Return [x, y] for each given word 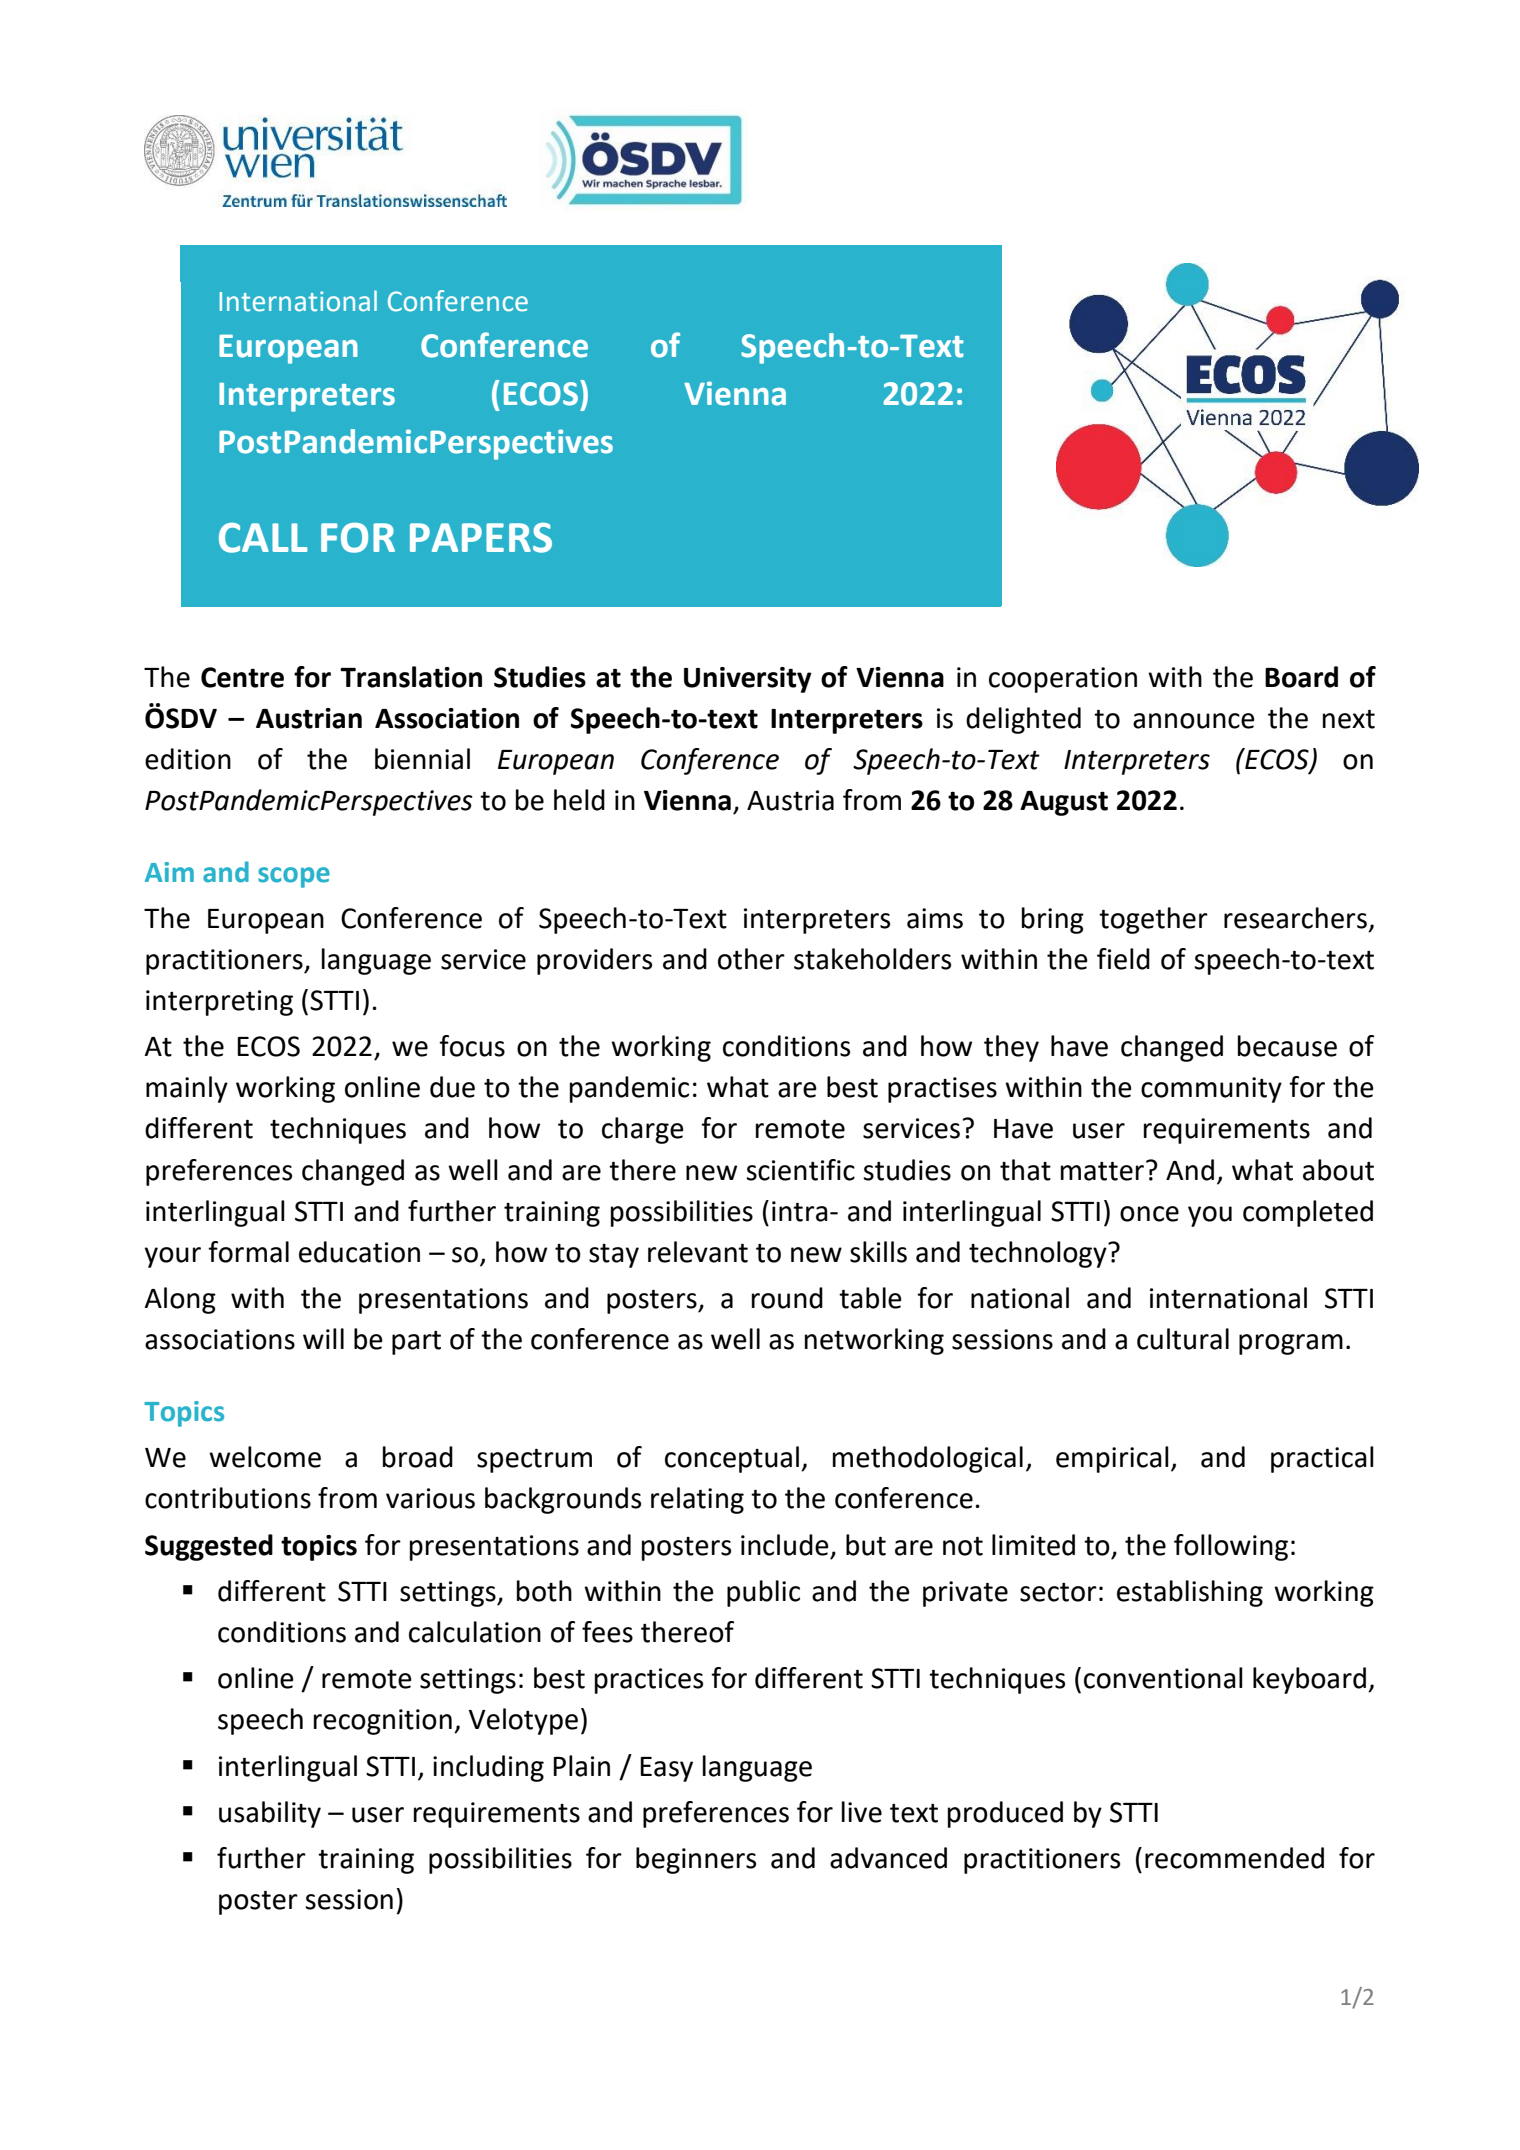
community [1211, 1090]
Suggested [209, 1547]
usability [270, 1814]
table [870, 1298]
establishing [1190, 1593]
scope [294, 877]
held [579, 800]
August [1064, 803]
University [748, 680]
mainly [187, 1089]
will [323, 1338]
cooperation [1063, 680]
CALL [263, 538]
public [763, 1593]
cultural [1183, 1339]
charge [643, 1130]
